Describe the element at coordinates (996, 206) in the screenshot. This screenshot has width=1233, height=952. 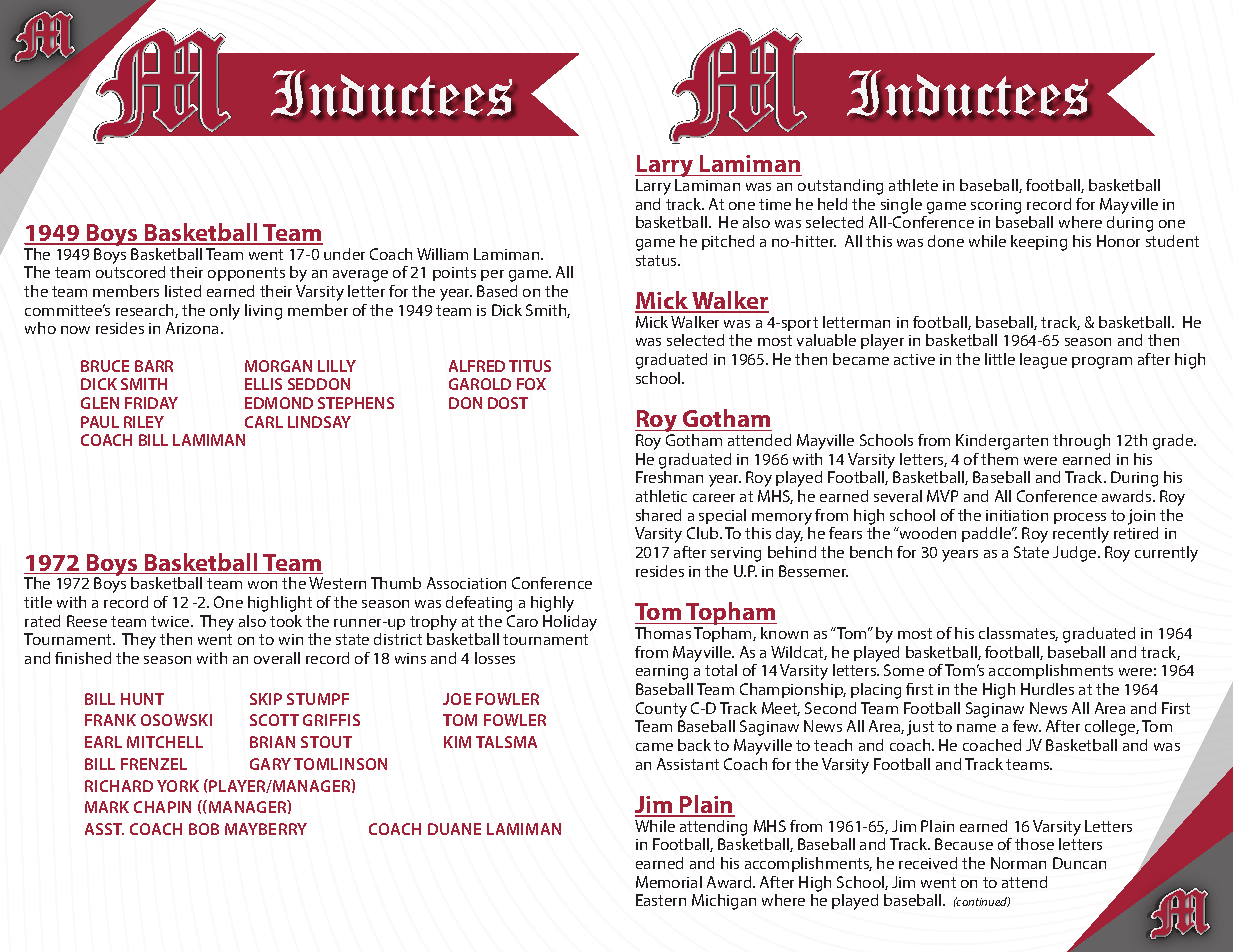
I see `scoring` at that location.
